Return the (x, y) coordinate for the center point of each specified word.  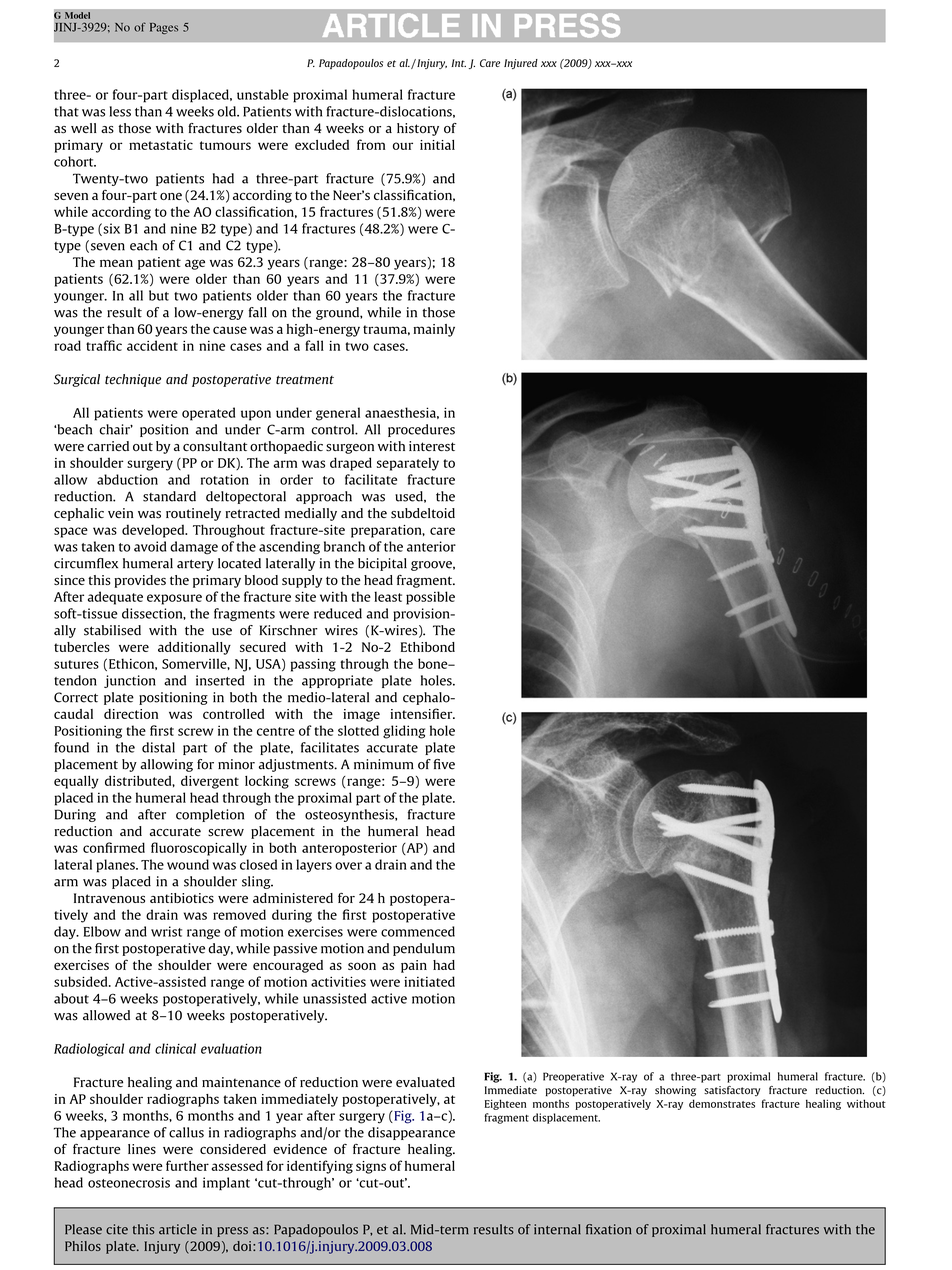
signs (371, 1167)
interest (432, 446)
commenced (418, 931)
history (418, 129)
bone (434, 663)
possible (430, 598)
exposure (174, 599)
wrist (166, 931)
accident (152, 345)
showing (675, 1091)
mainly (434, 330)
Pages (164, 28)
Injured (521, 64)
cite (117, 1229)
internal (557, 1229)
